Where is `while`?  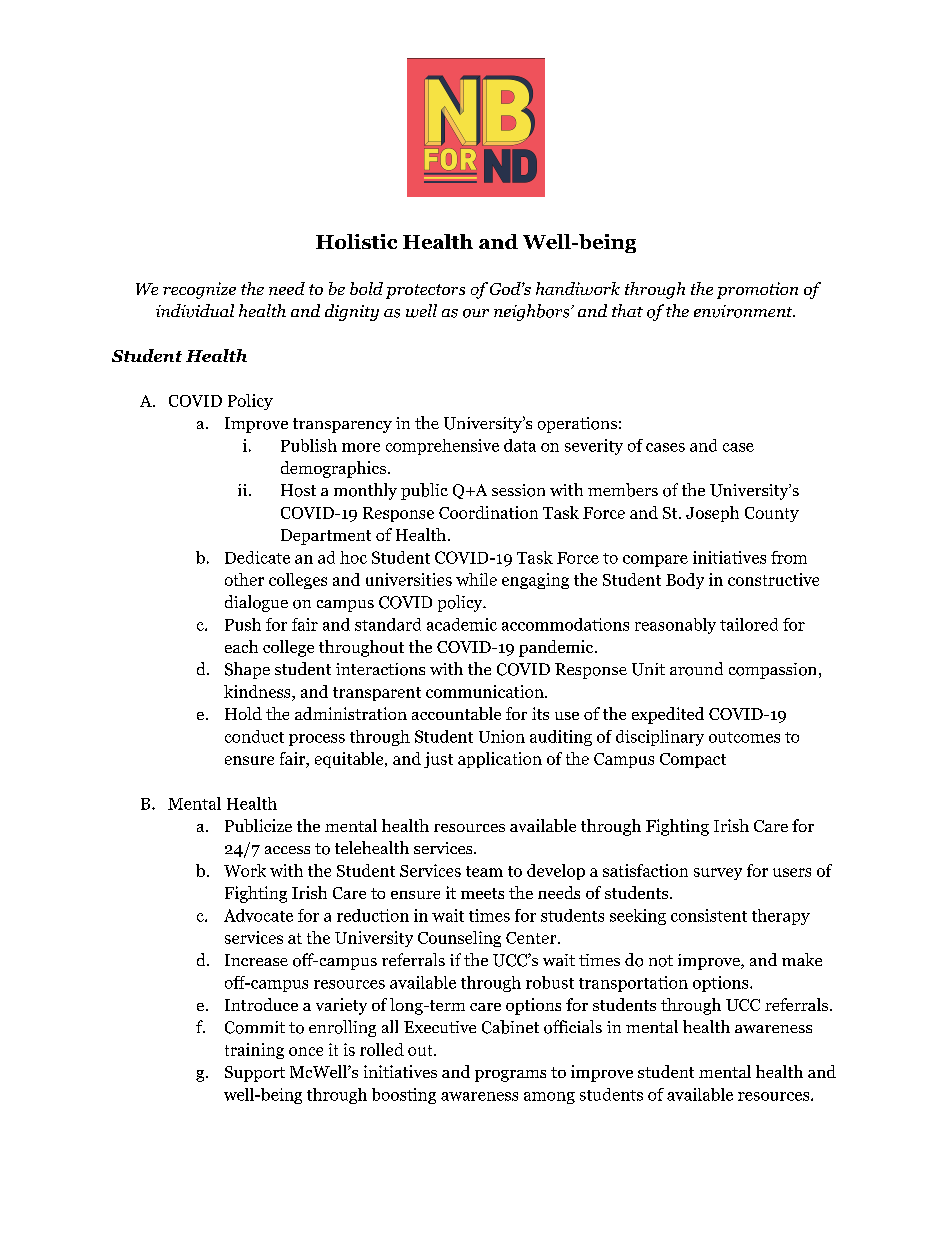
while is located at coordinates (476, 579).
